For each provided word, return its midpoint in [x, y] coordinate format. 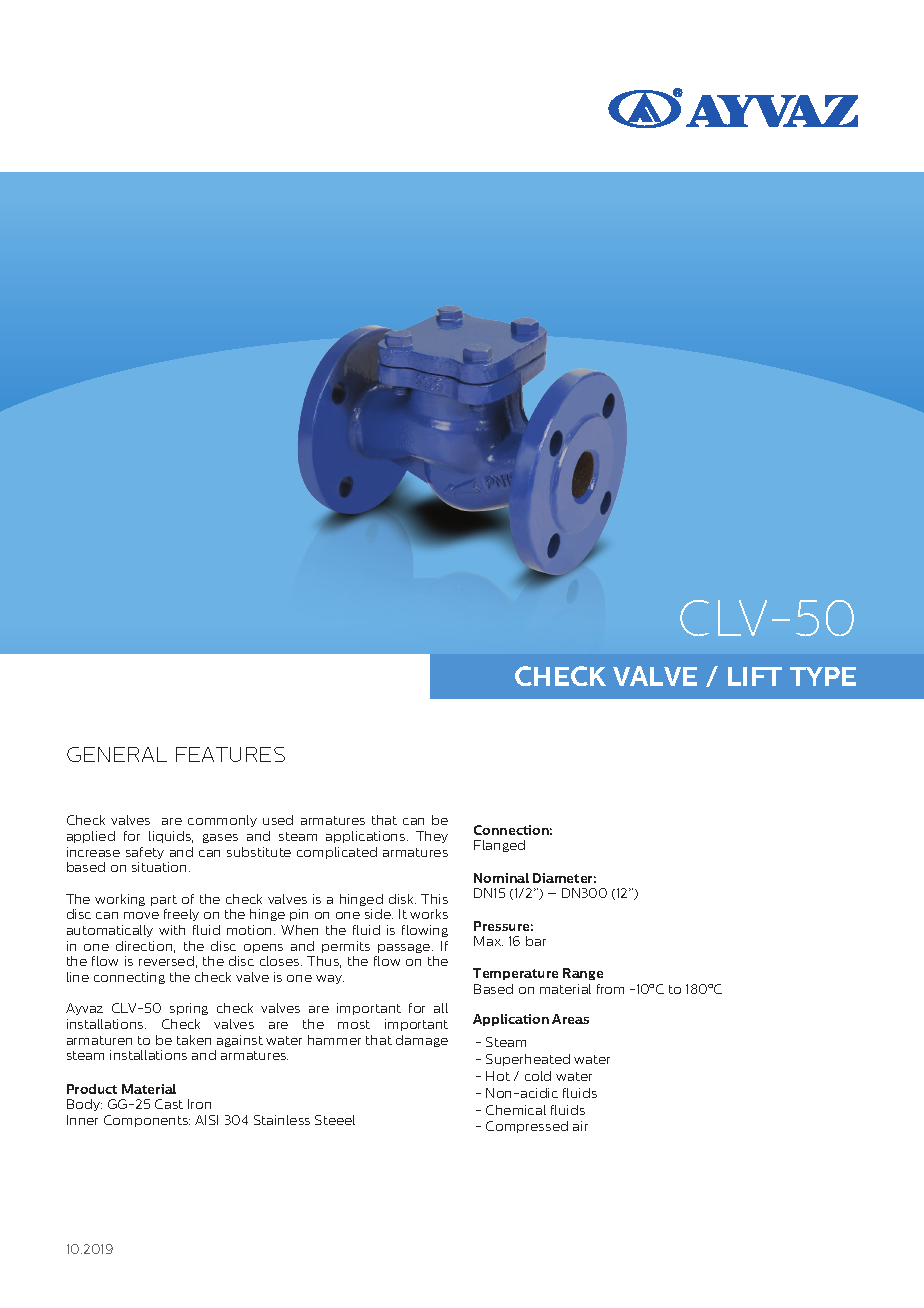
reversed [166, 961]
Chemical [516, 1110]
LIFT [755, 676]
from [610, 989]
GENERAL [117, 754]
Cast [169, 1104]
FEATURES [230, 754]
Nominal [501, 878]
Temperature [515, 974]
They [432, 837]
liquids [171, 837]
